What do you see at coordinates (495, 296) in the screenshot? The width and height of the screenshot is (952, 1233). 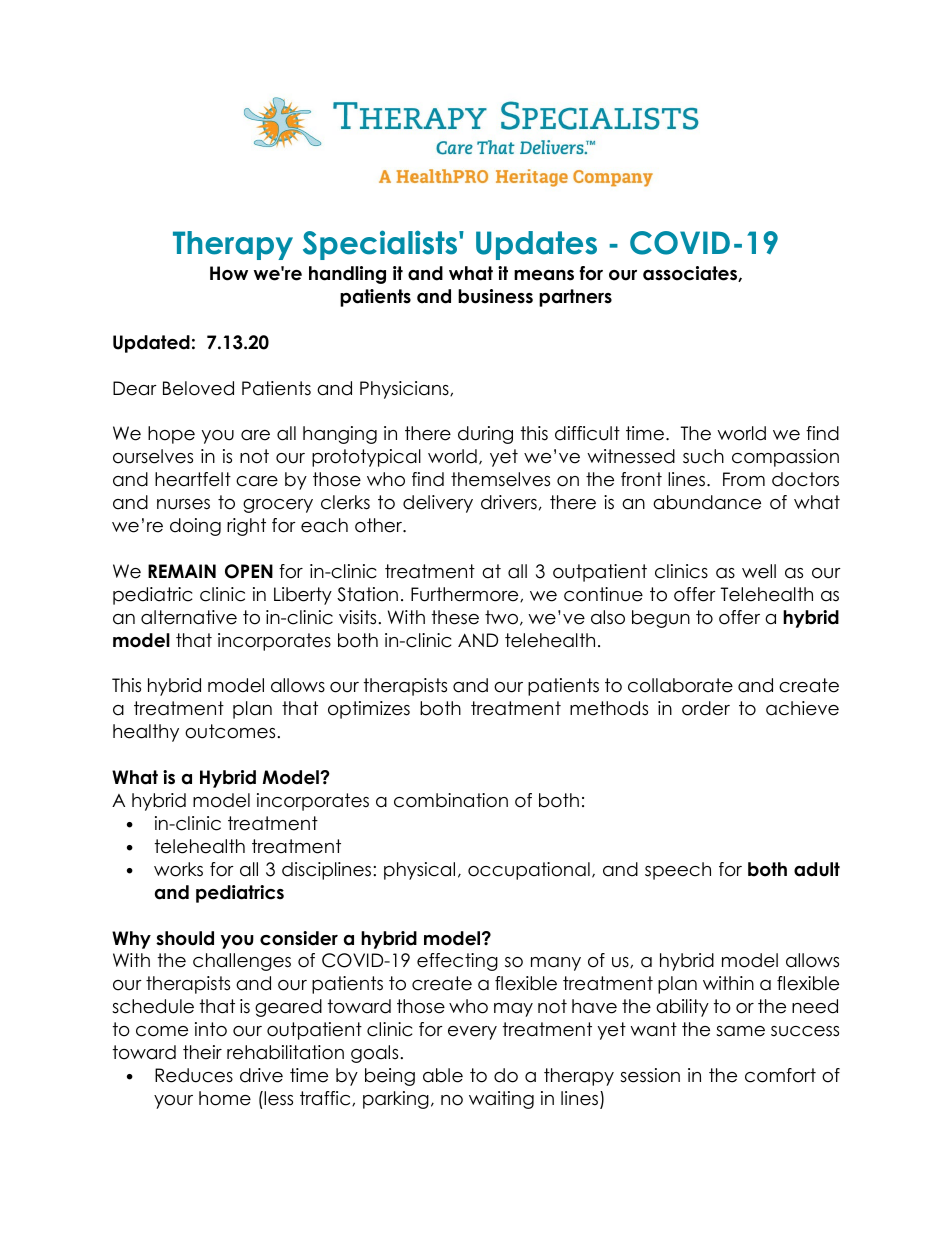 I see `business` at bounding box center [495, 296].
